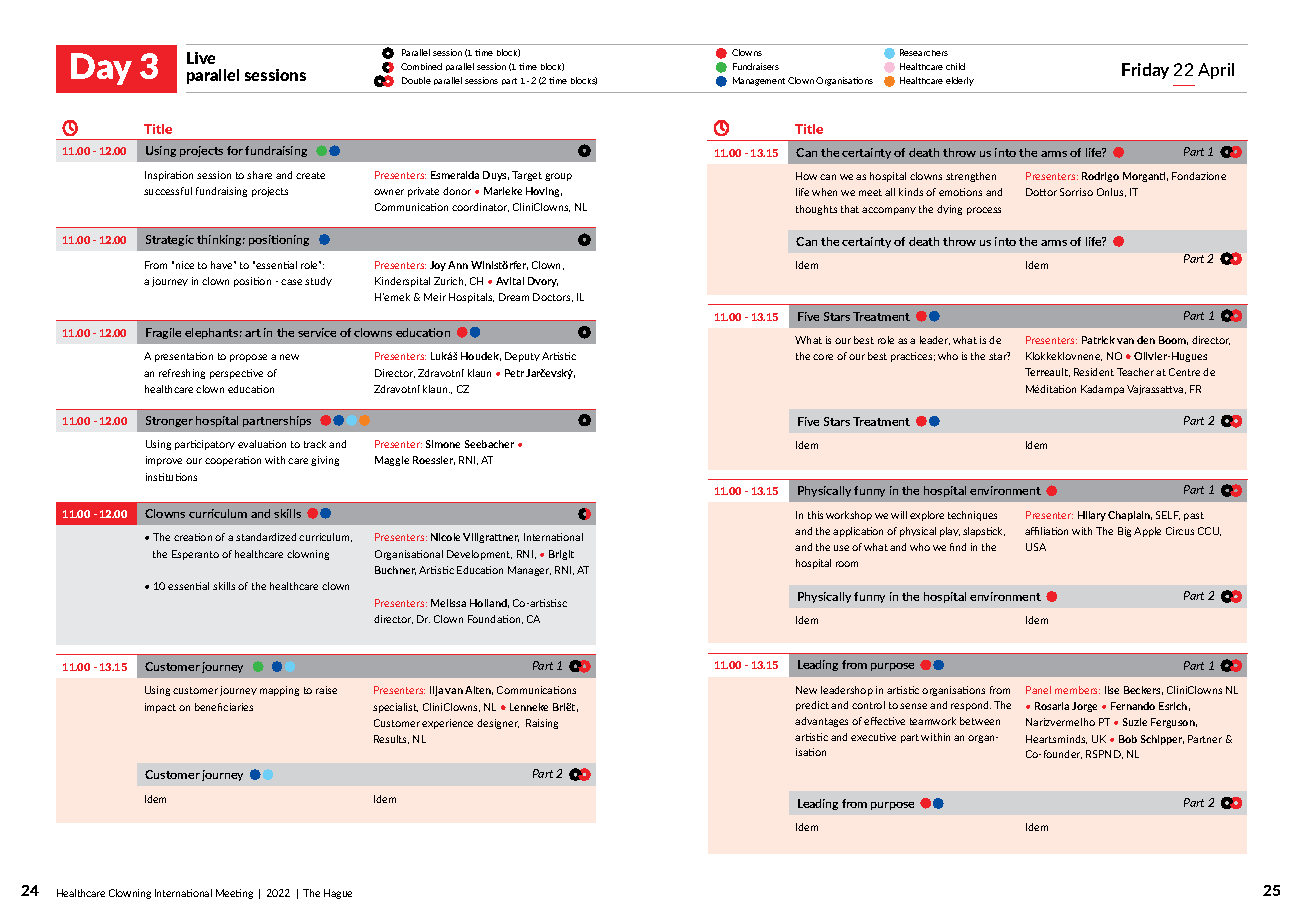 The width and height of the screenshot is (1303, 924). I want to click on Live, so click(201, 58).
